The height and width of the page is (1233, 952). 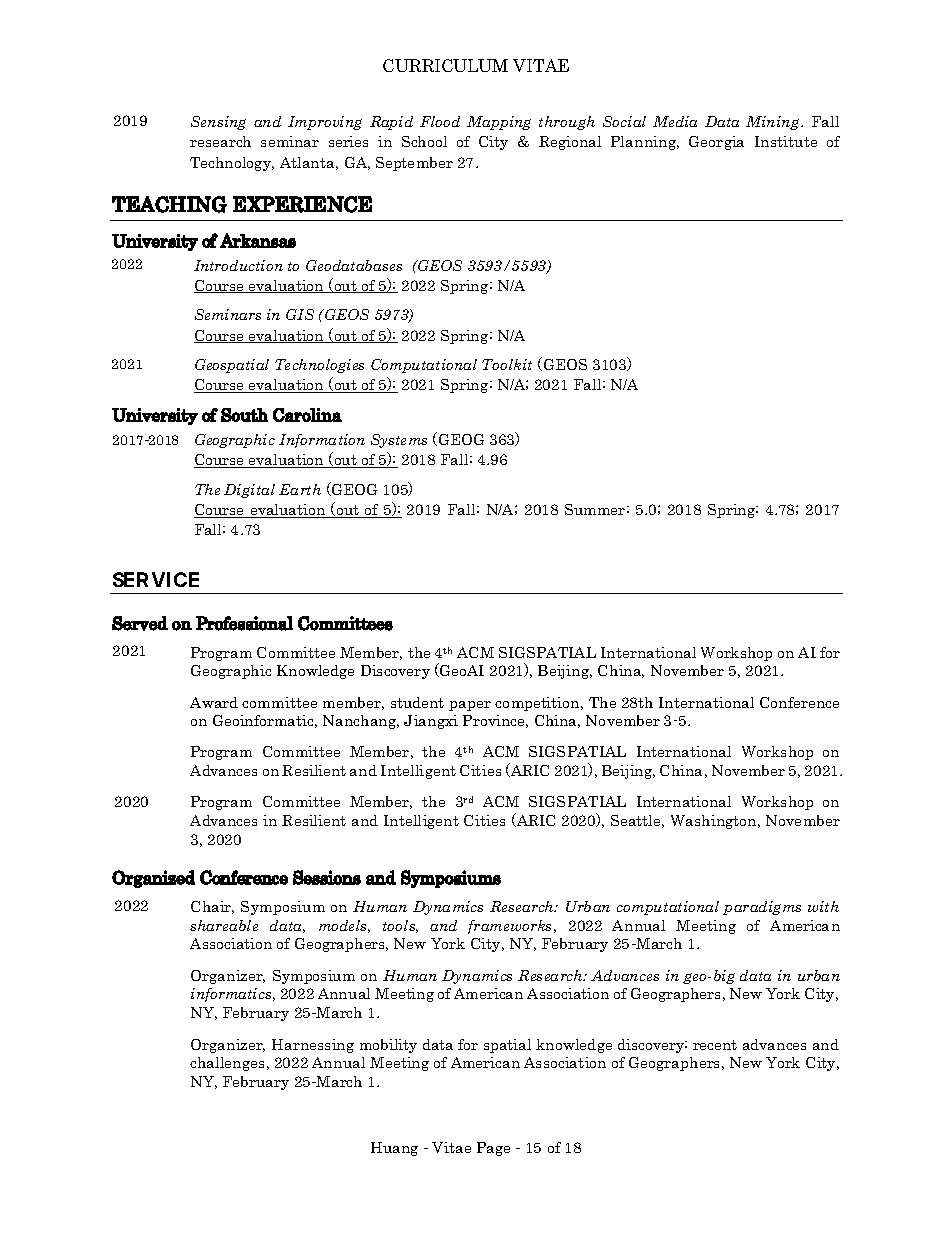 I want to click on paper, so click(x=470, y=706).
